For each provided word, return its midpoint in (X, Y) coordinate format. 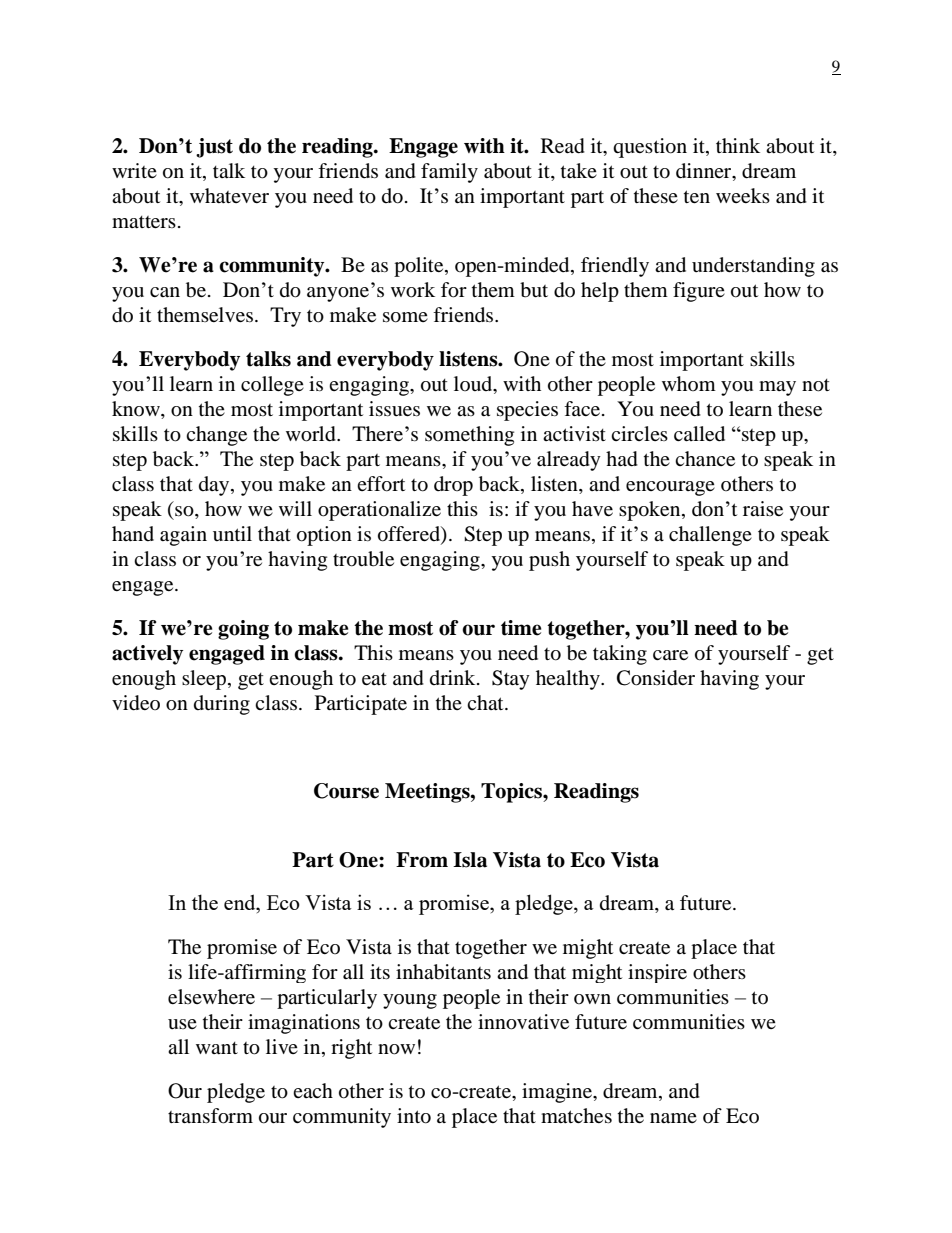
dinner (705, 172)
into (414, 1116)
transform (210, 1116)
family (449, 173)
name (673, 1118)
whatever (229, 196)
